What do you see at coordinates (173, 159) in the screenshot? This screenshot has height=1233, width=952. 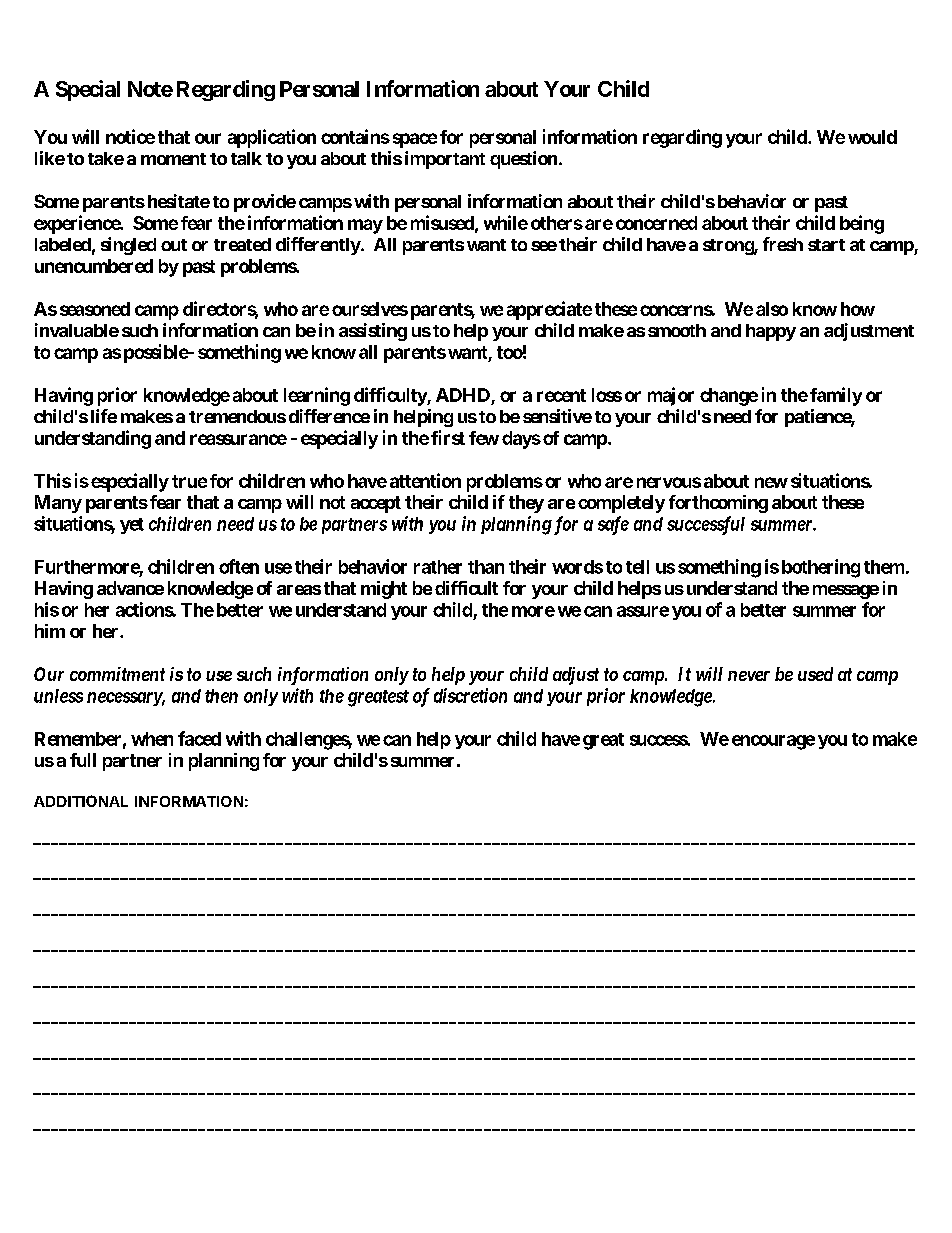 I see `moment` at bounding box center [173, 159].
